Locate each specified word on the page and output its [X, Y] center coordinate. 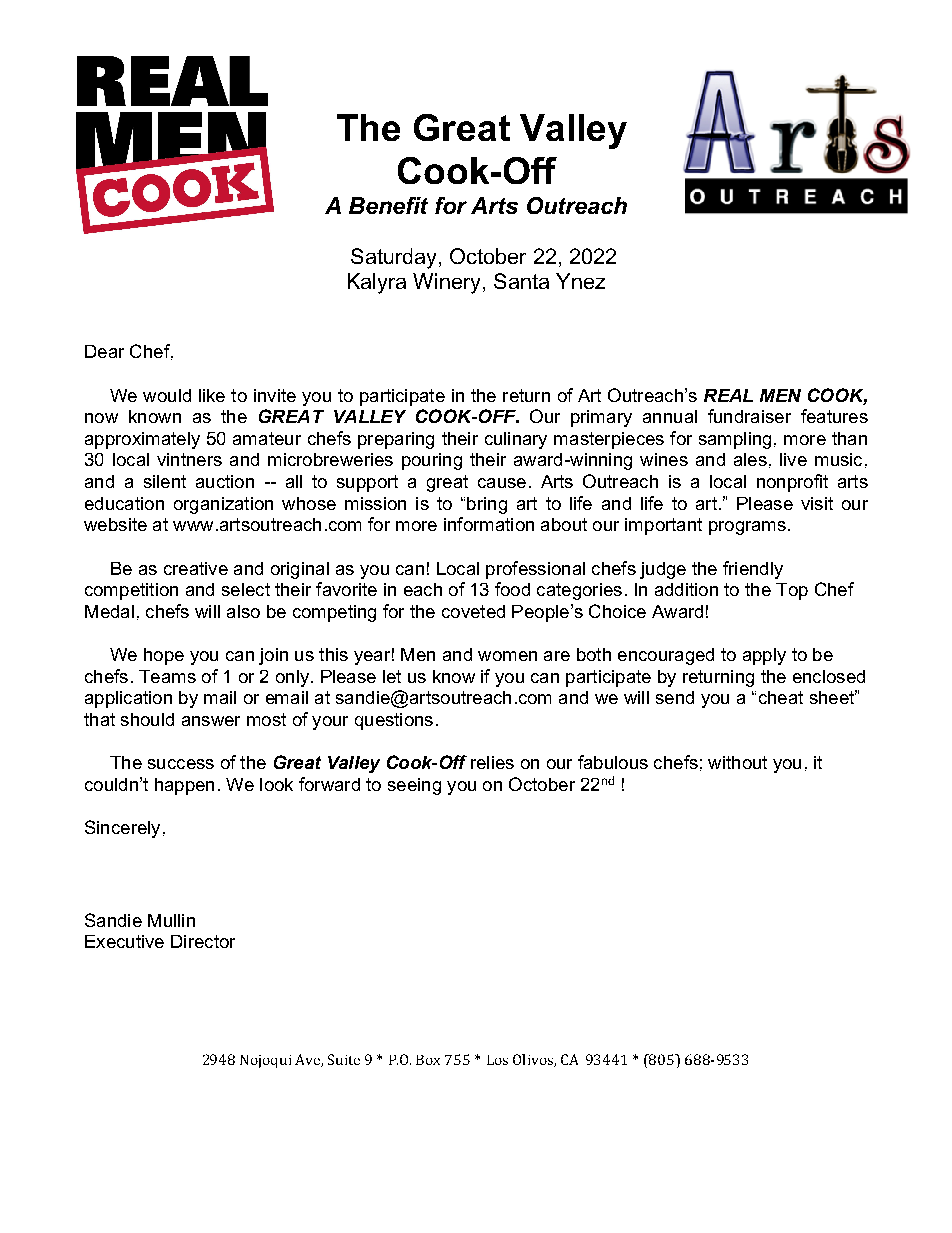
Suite [344, 1059]
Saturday [393, 258]
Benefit [388, 205]
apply [764, 656]
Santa [521, 281]
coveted [473, 611]
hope [164, 656]
